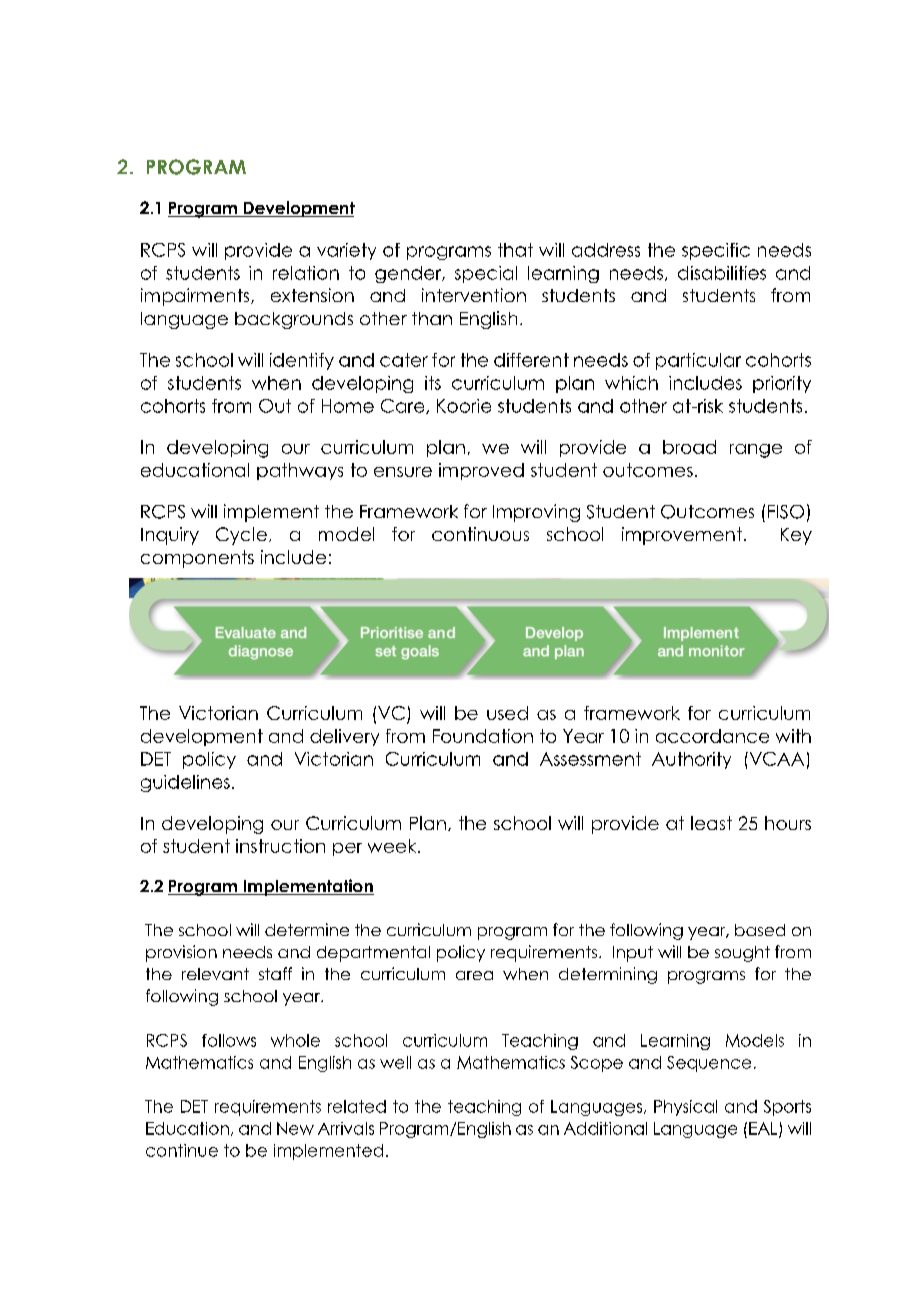 Image resolution: width=924 pixels, height=1308 pixels. What do you see at coordinates (507, 713) in the screenshot?
I see `used` at bounding box center [507, 713].
